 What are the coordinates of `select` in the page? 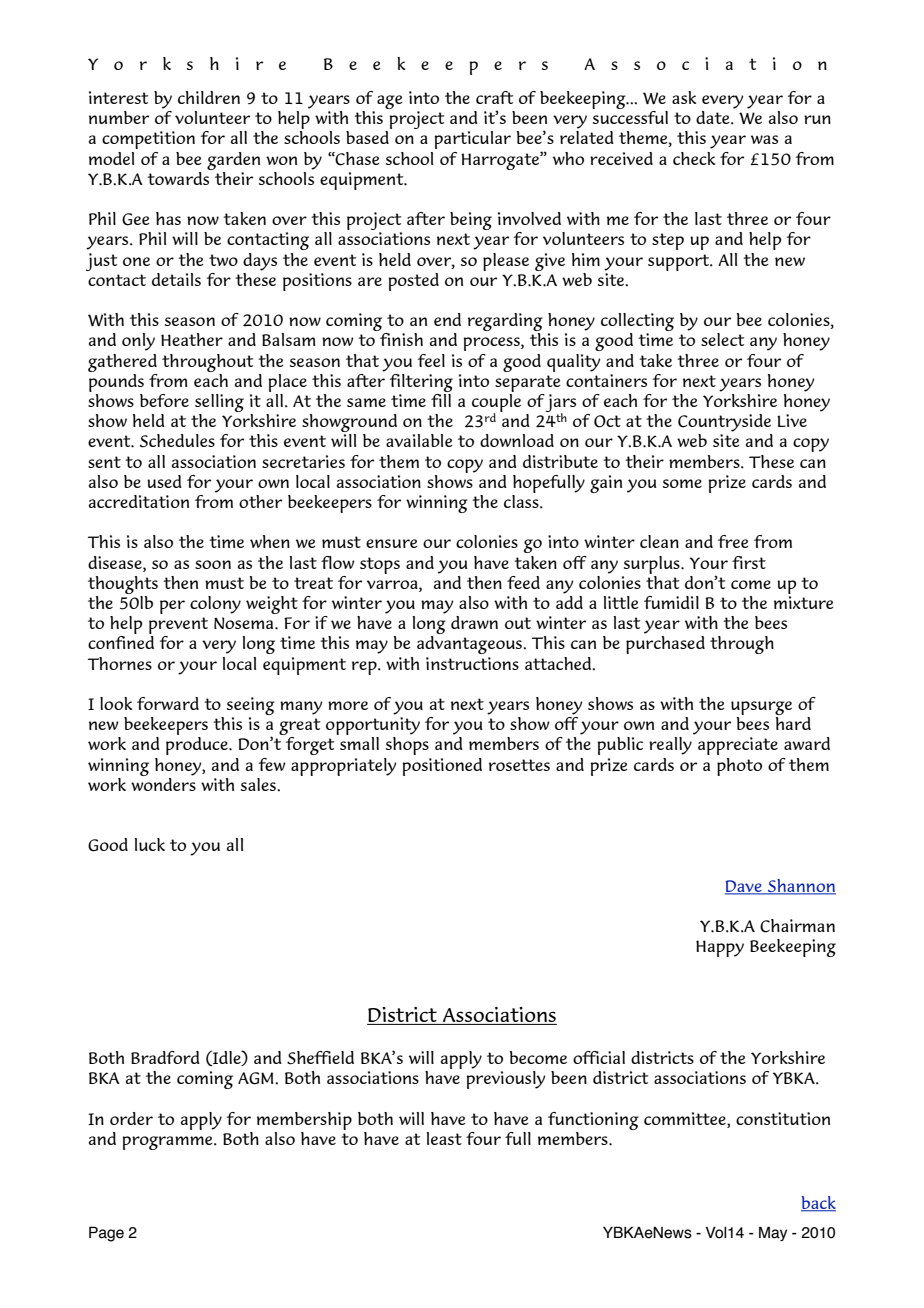 It's located at (722, 339).
